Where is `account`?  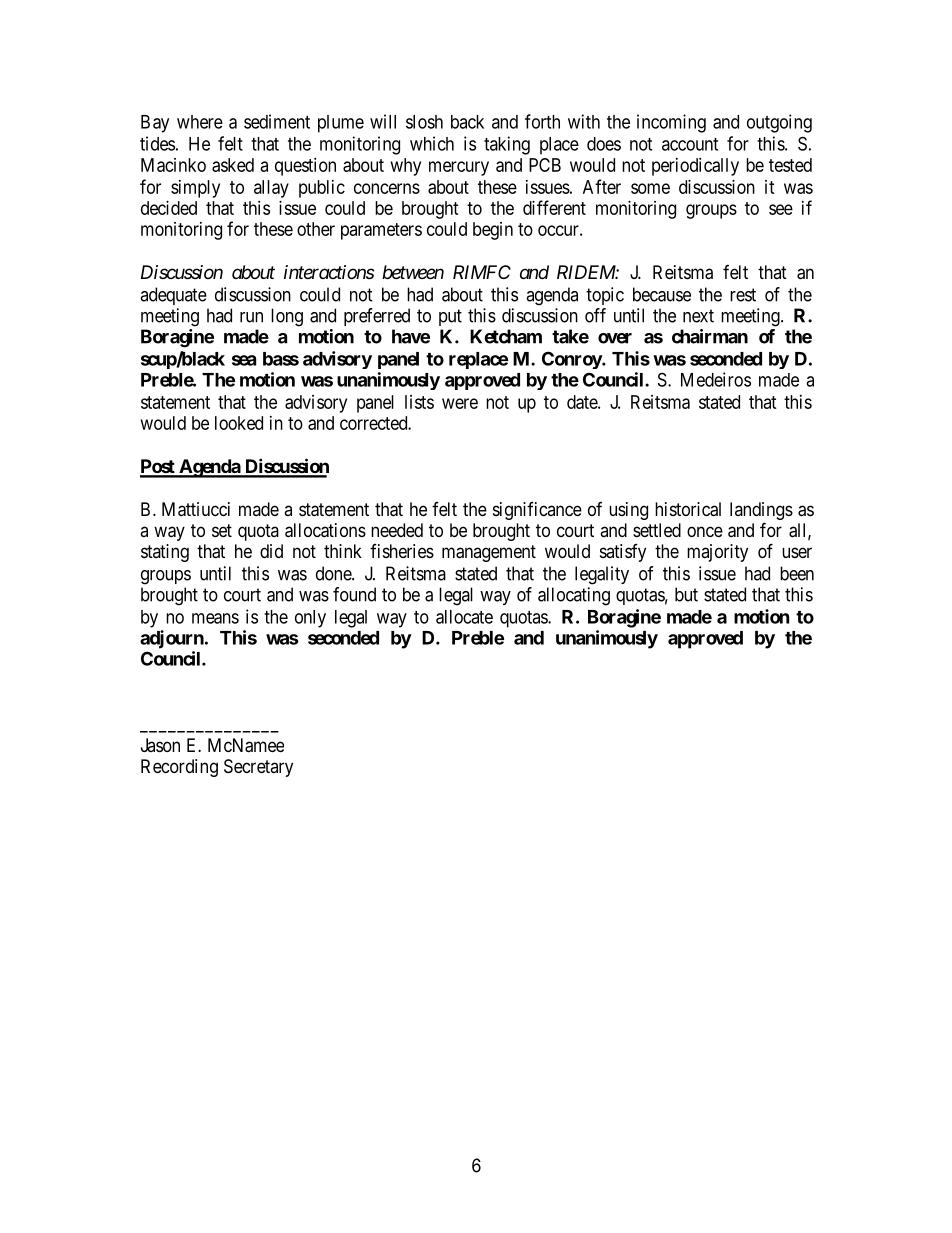 account is located at coordinates (690, 144).
